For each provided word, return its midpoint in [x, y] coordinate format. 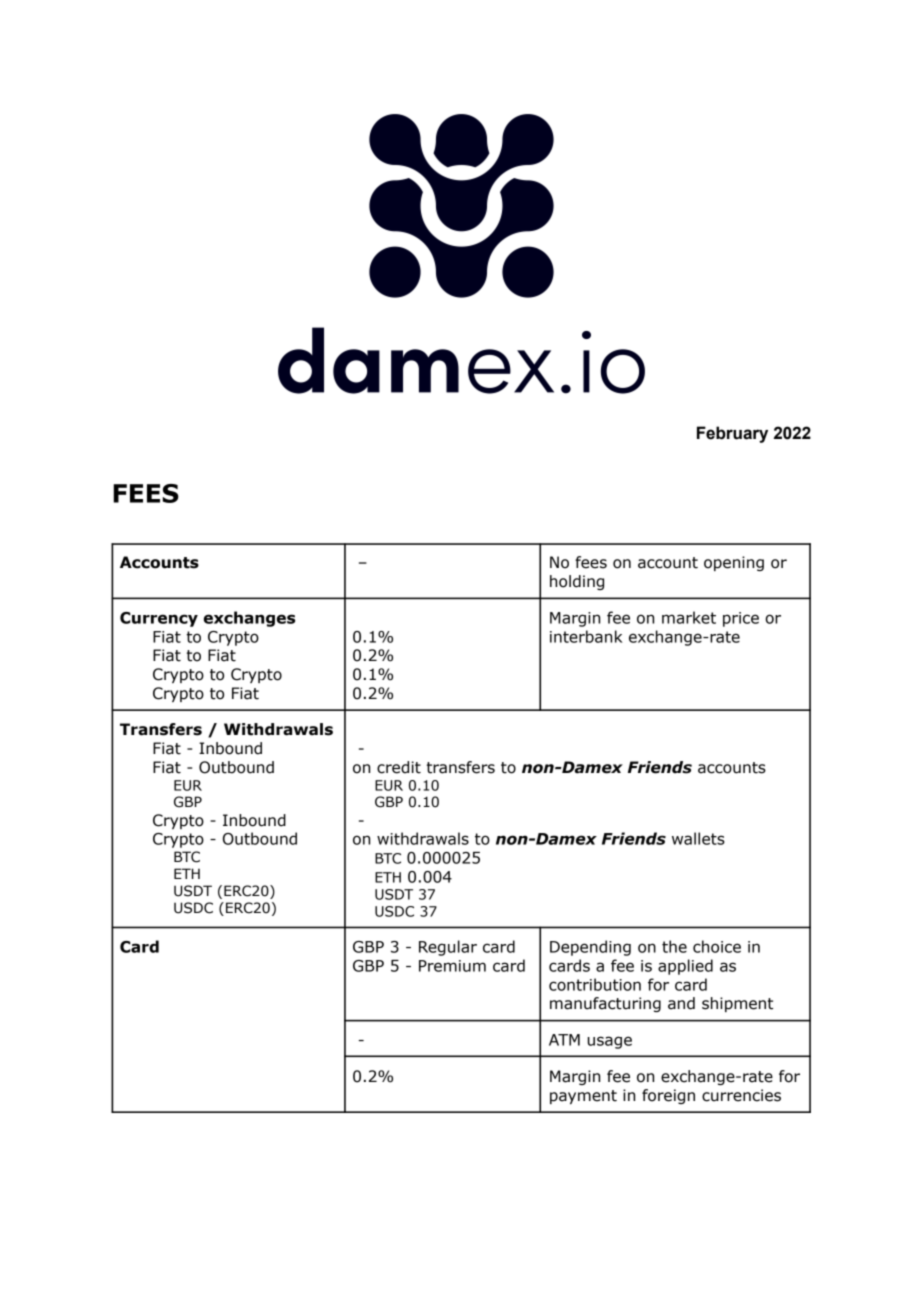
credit [399, 767]
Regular [448, 948]
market [689, 617]
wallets [698, 838]
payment [583, 1097]
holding [577, 582]
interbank [586, 636]
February [732, 434]
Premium [452, 966]
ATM [564, 1040]
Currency [159, 619]
